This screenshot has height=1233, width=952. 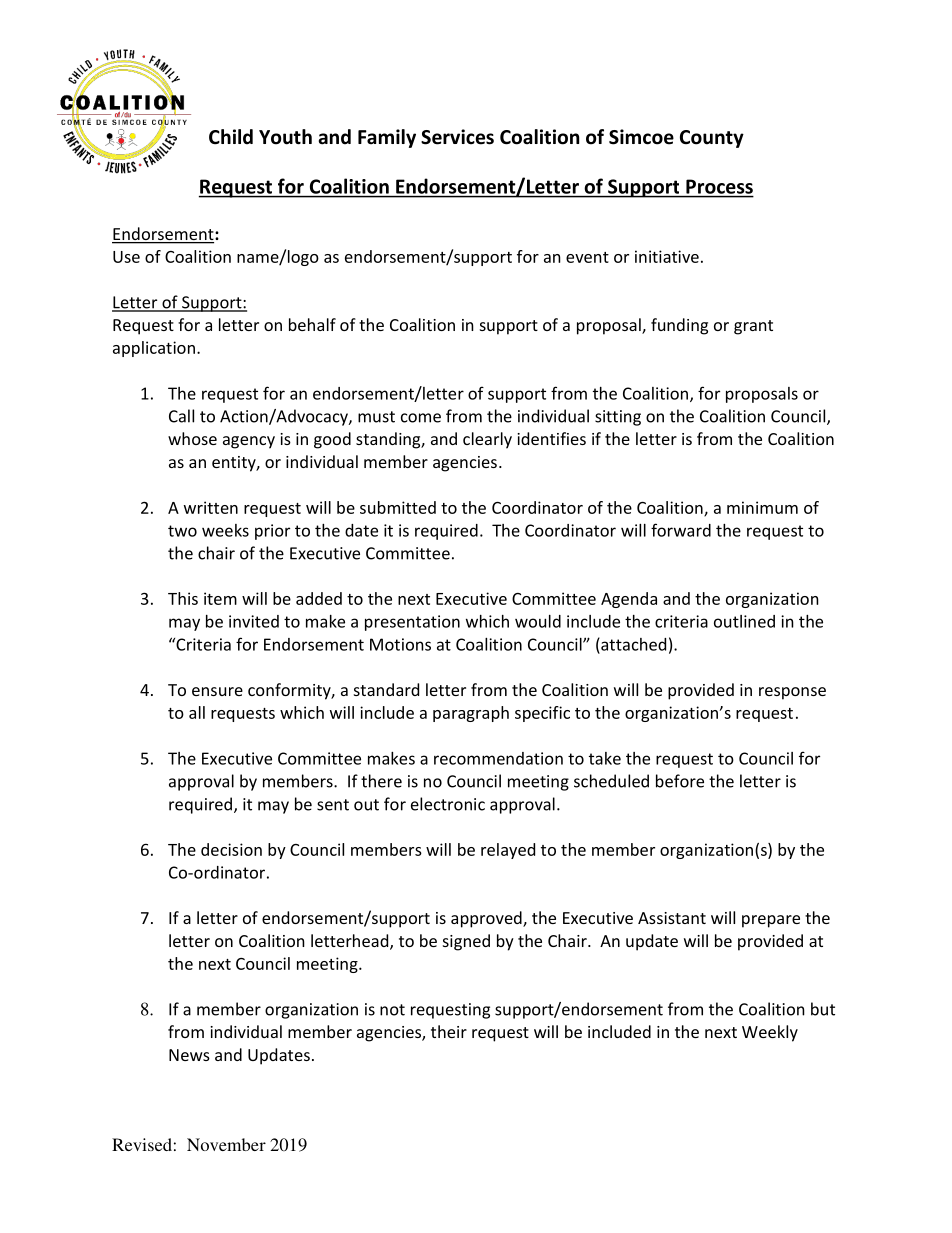 What do you see at coordinates (744, 621) in the screenshot?
I see `outlined` at bounding box center [744, 621].
